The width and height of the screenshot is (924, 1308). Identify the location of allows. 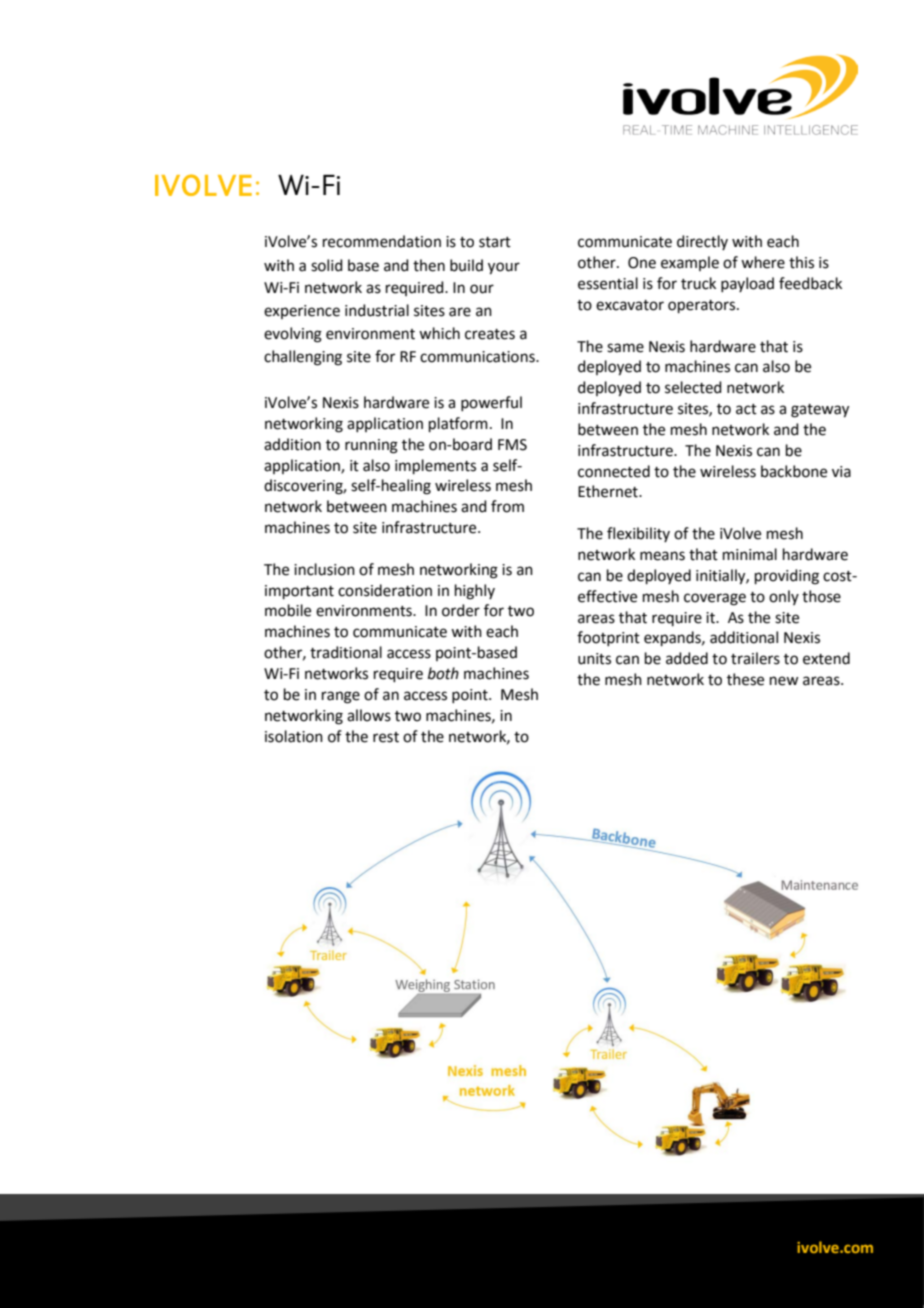
(369, 715).
